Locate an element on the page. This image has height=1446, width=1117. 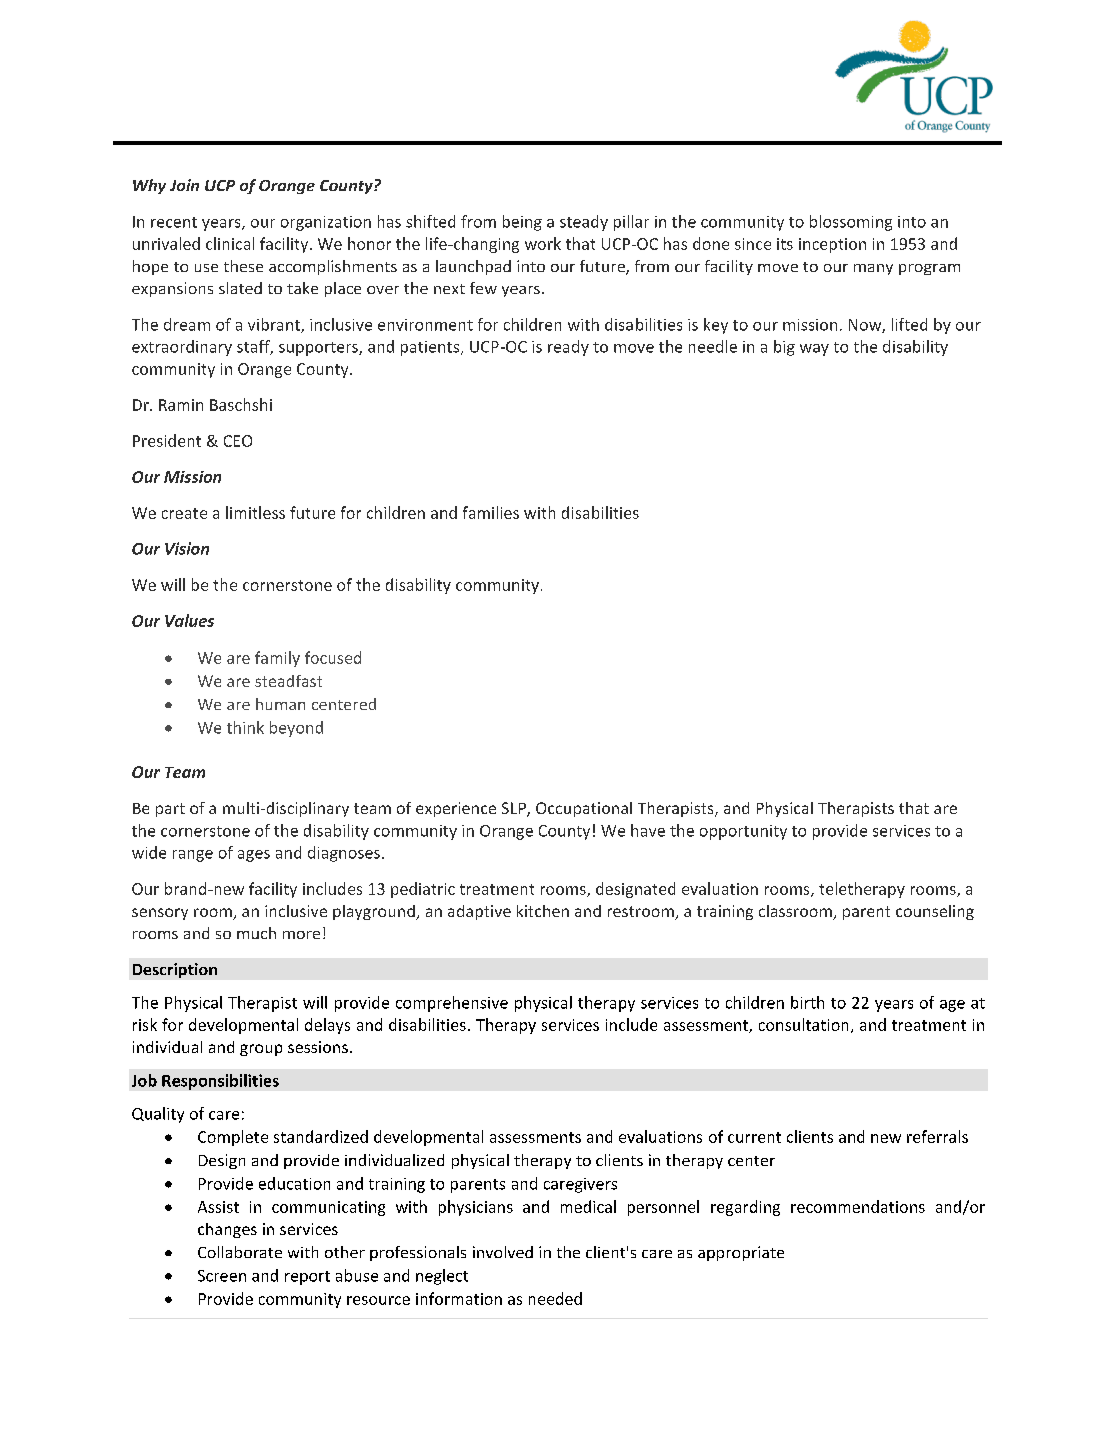
much is located at coordinates (256, 933).
